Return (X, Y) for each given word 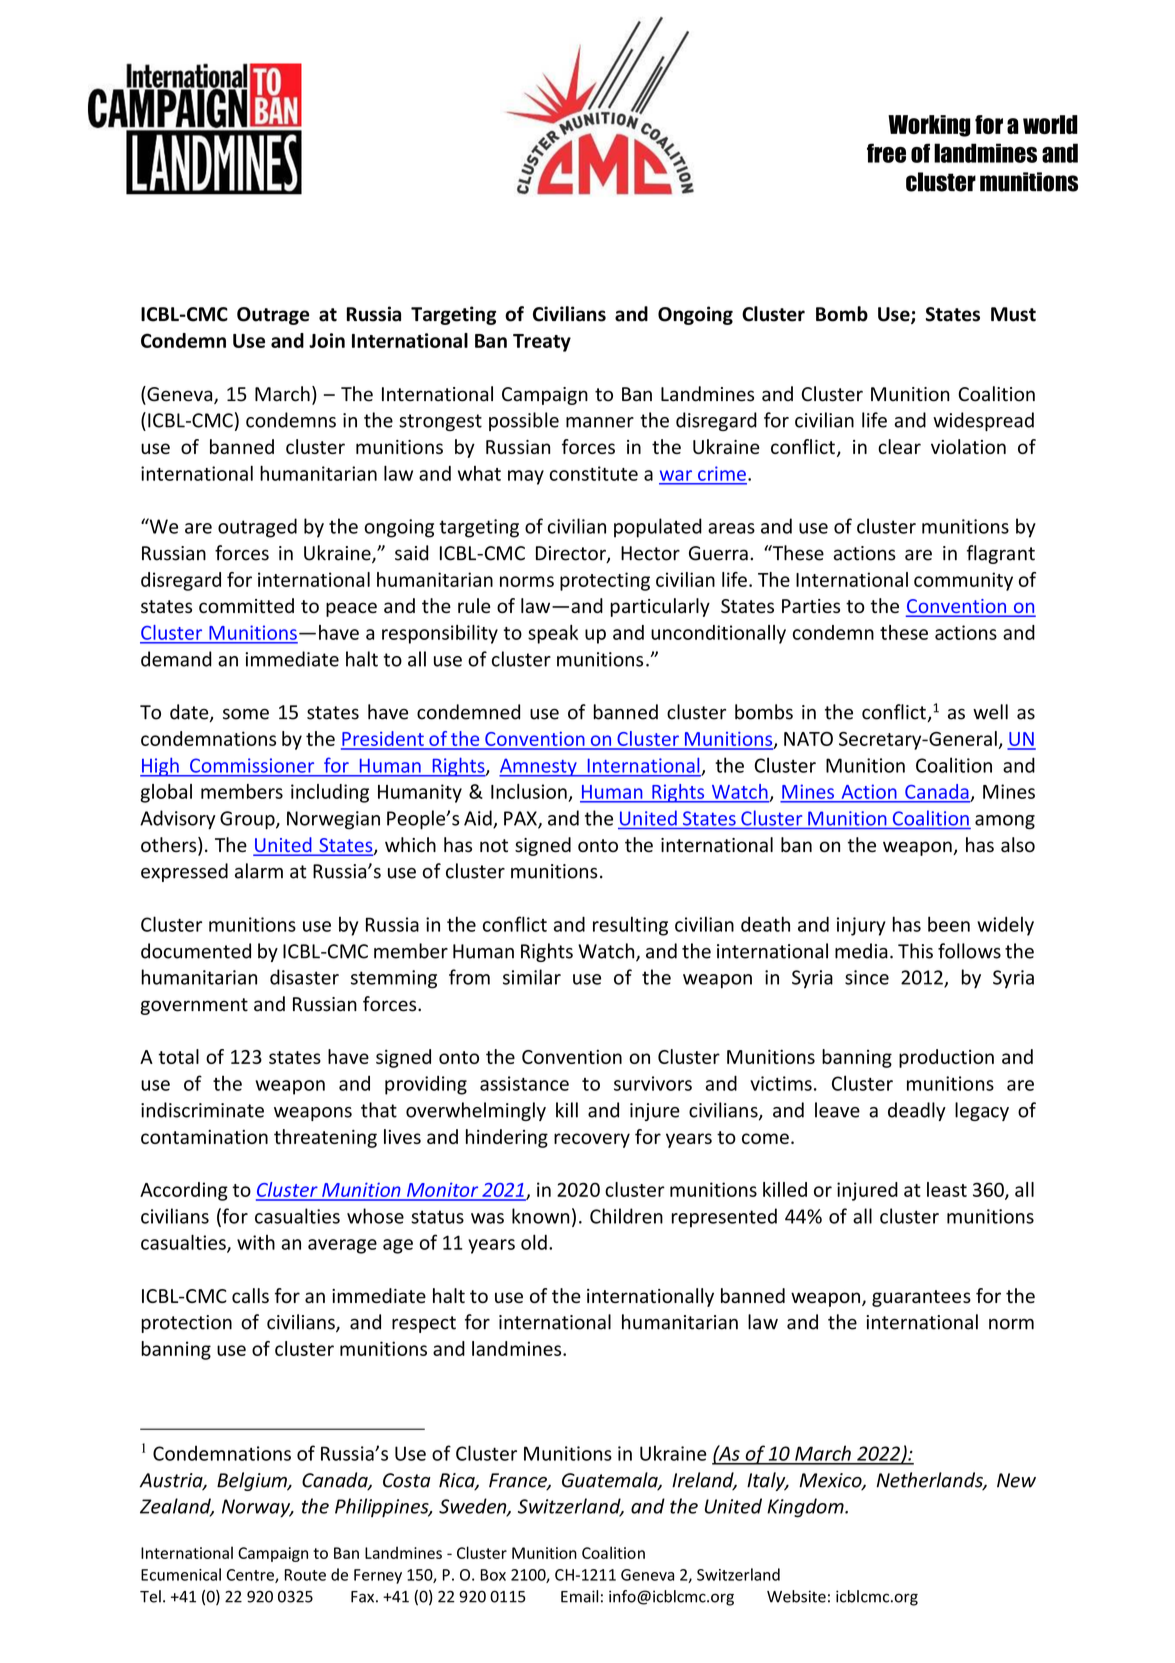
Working (929, 126)
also (1018, 845)
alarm (259, 871)
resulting (630, 926)
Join (327, 340)
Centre (251, 1576)
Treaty (542, 343)
